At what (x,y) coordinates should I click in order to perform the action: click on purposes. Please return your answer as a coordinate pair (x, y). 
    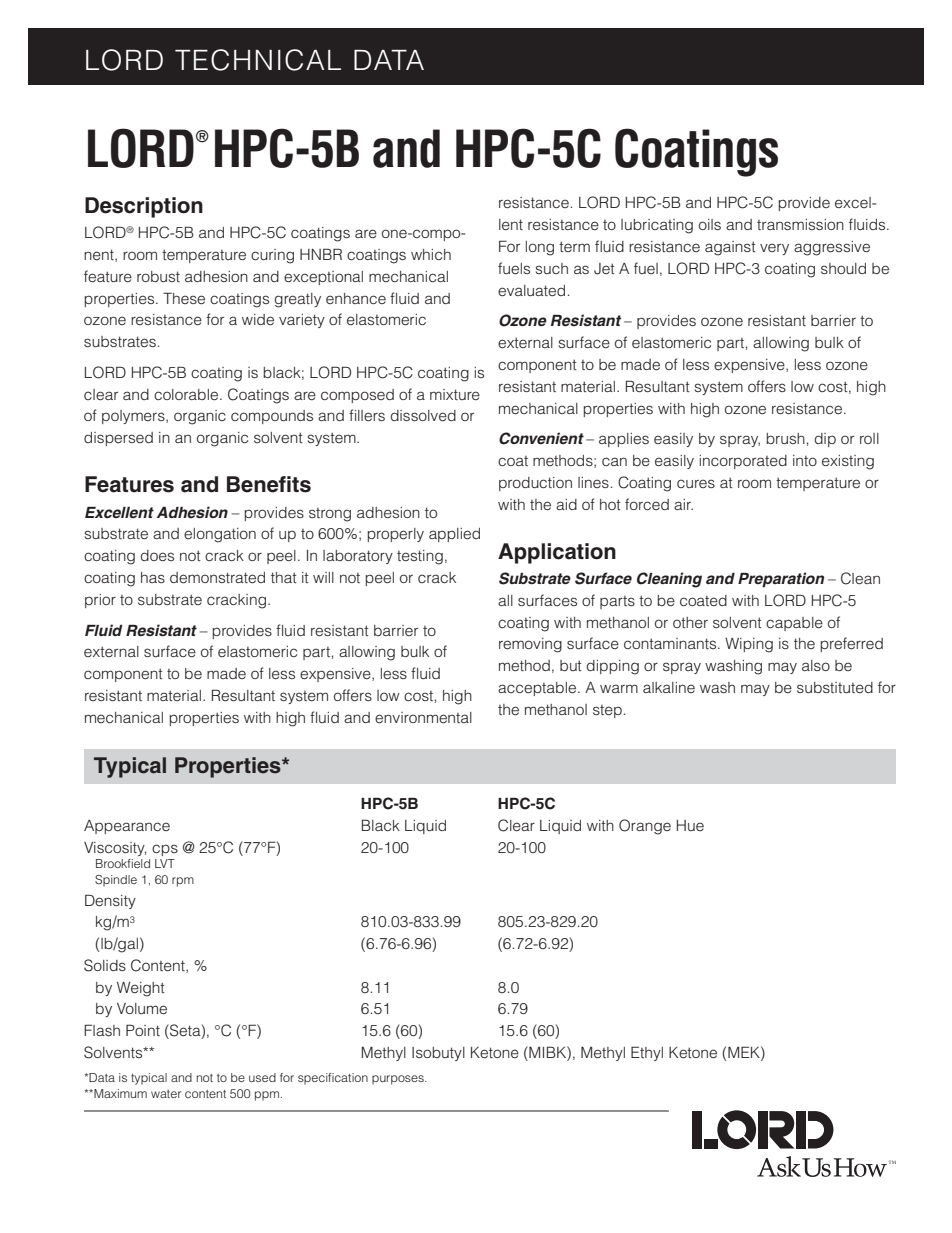
    Looking at the image, I should click on (399, 1080).
